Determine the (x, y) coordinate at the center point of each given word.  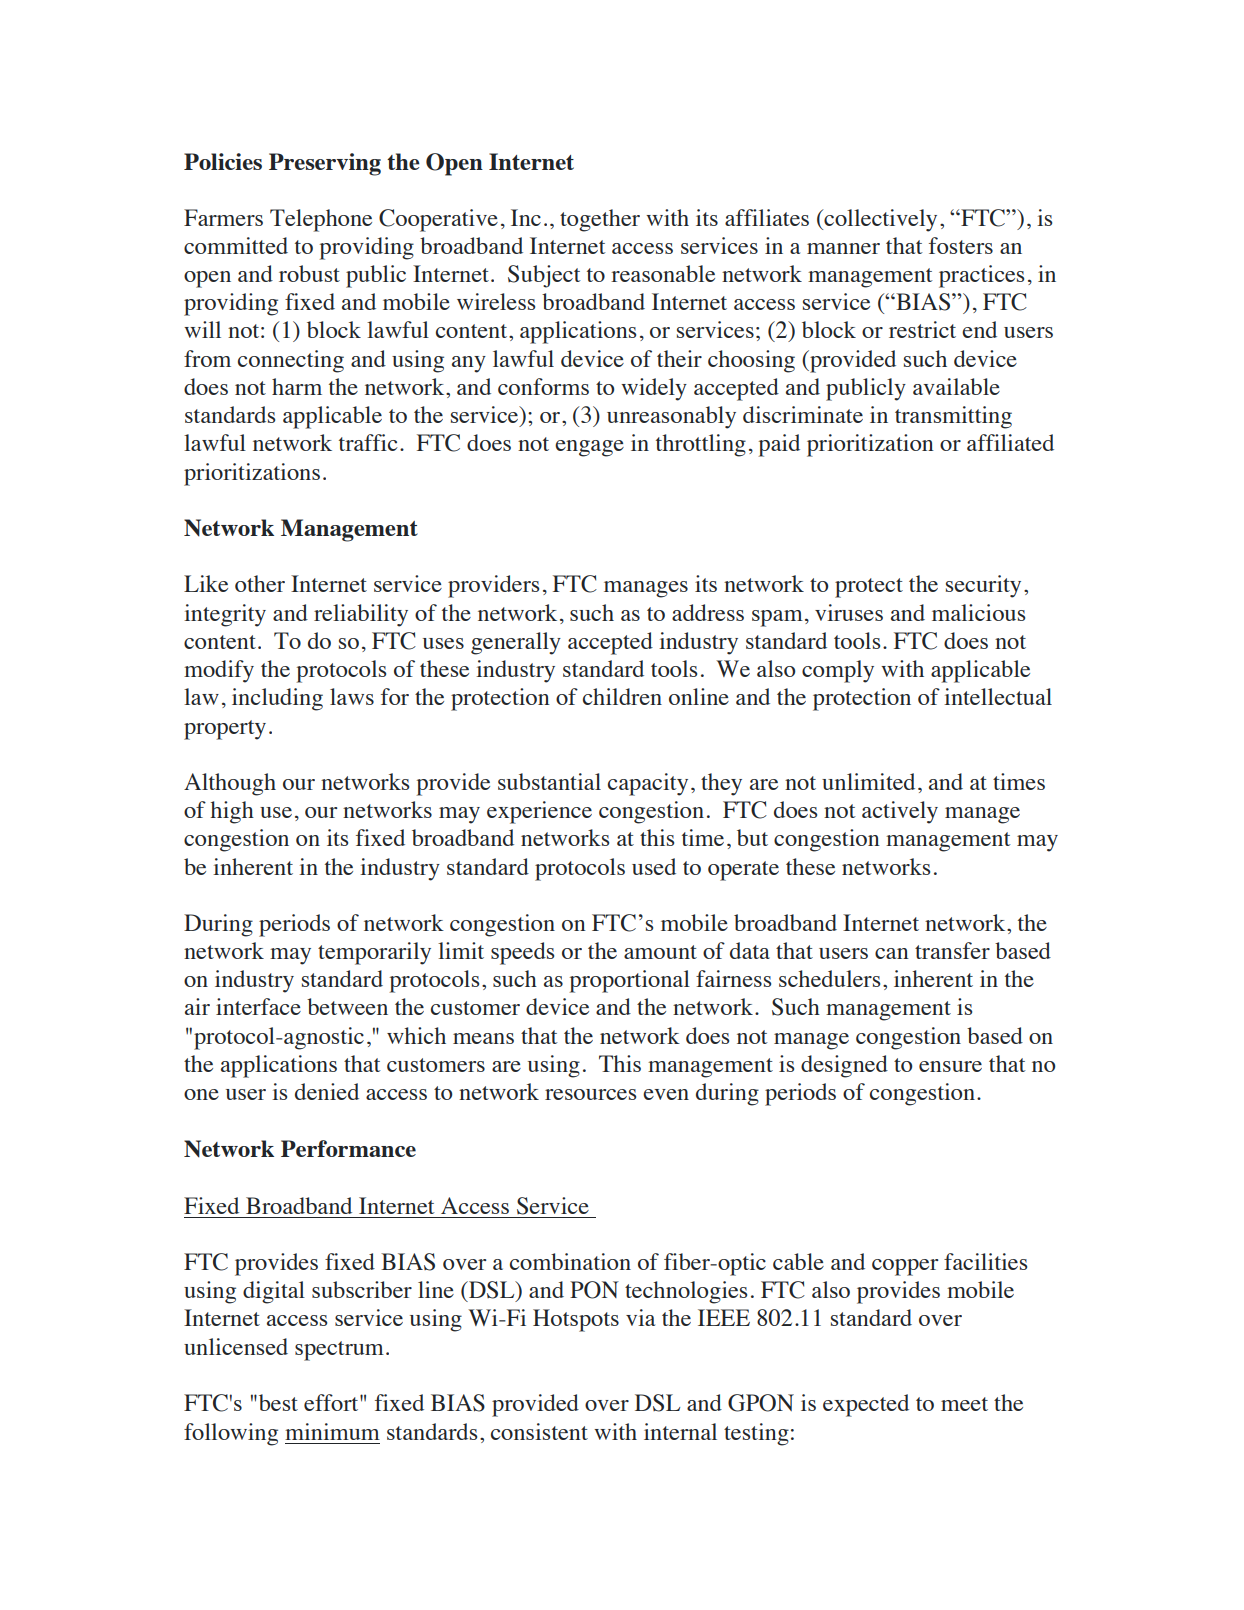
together (600, 220)
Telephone (321, 220)
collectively (879, 220)
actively (900, 812)
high (232, 812)
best (277, 1402)
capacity (648, 784)
